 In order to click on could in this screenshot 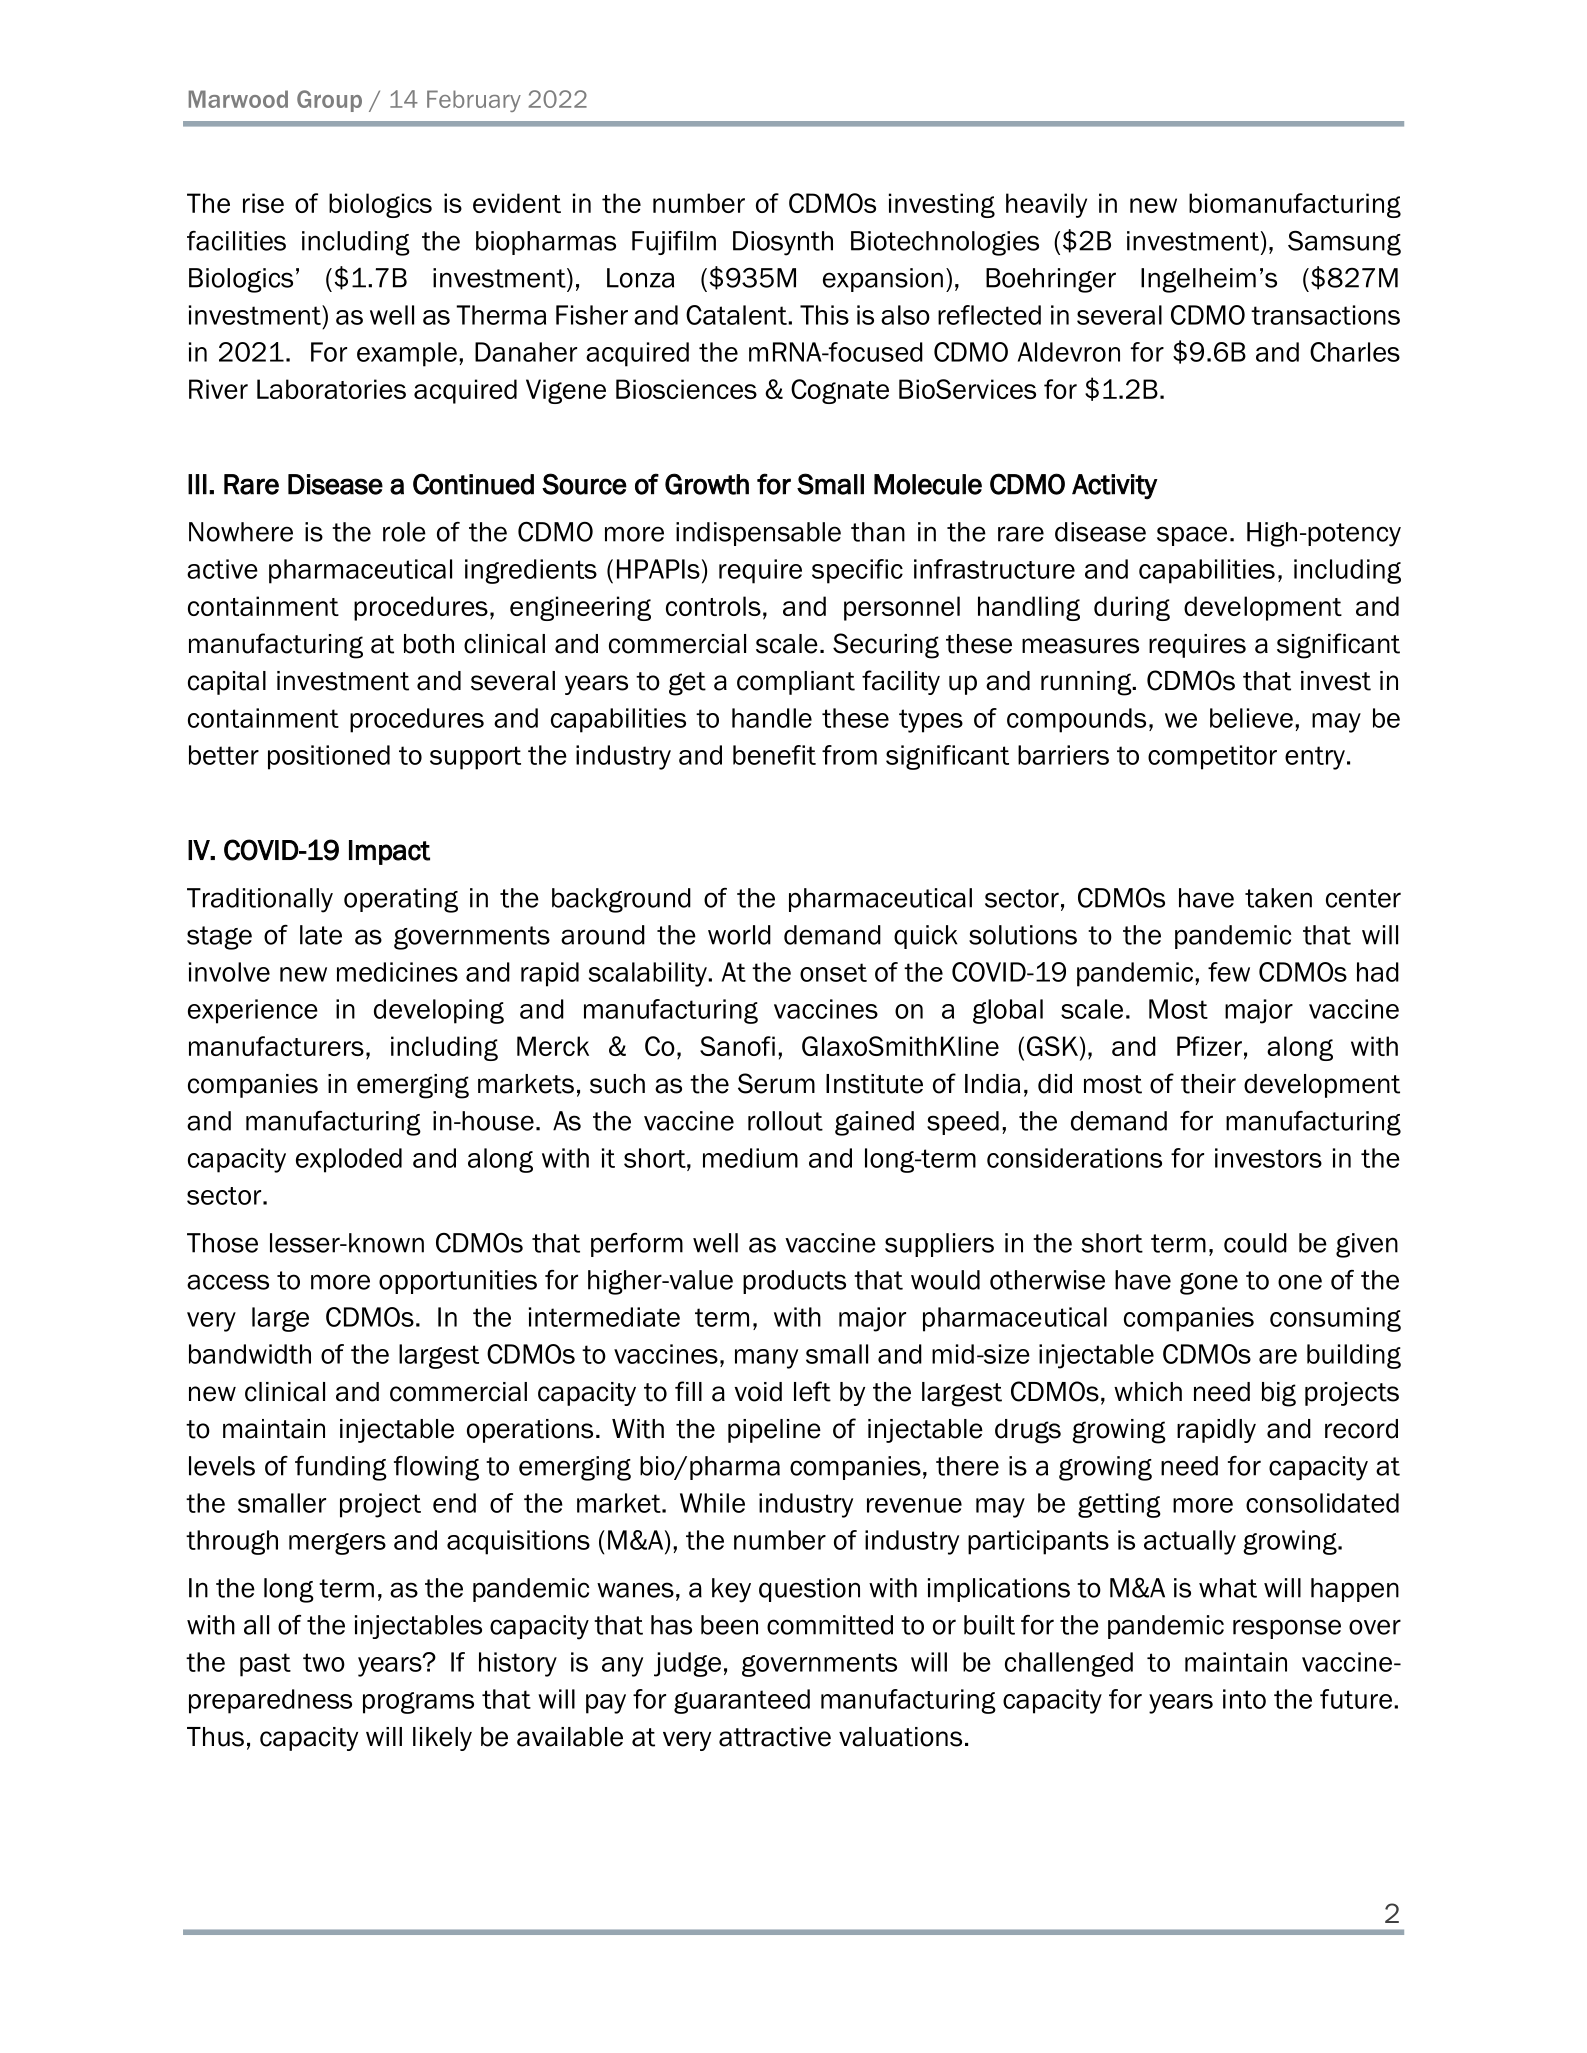, I will do `click(1255, 1243)`.
